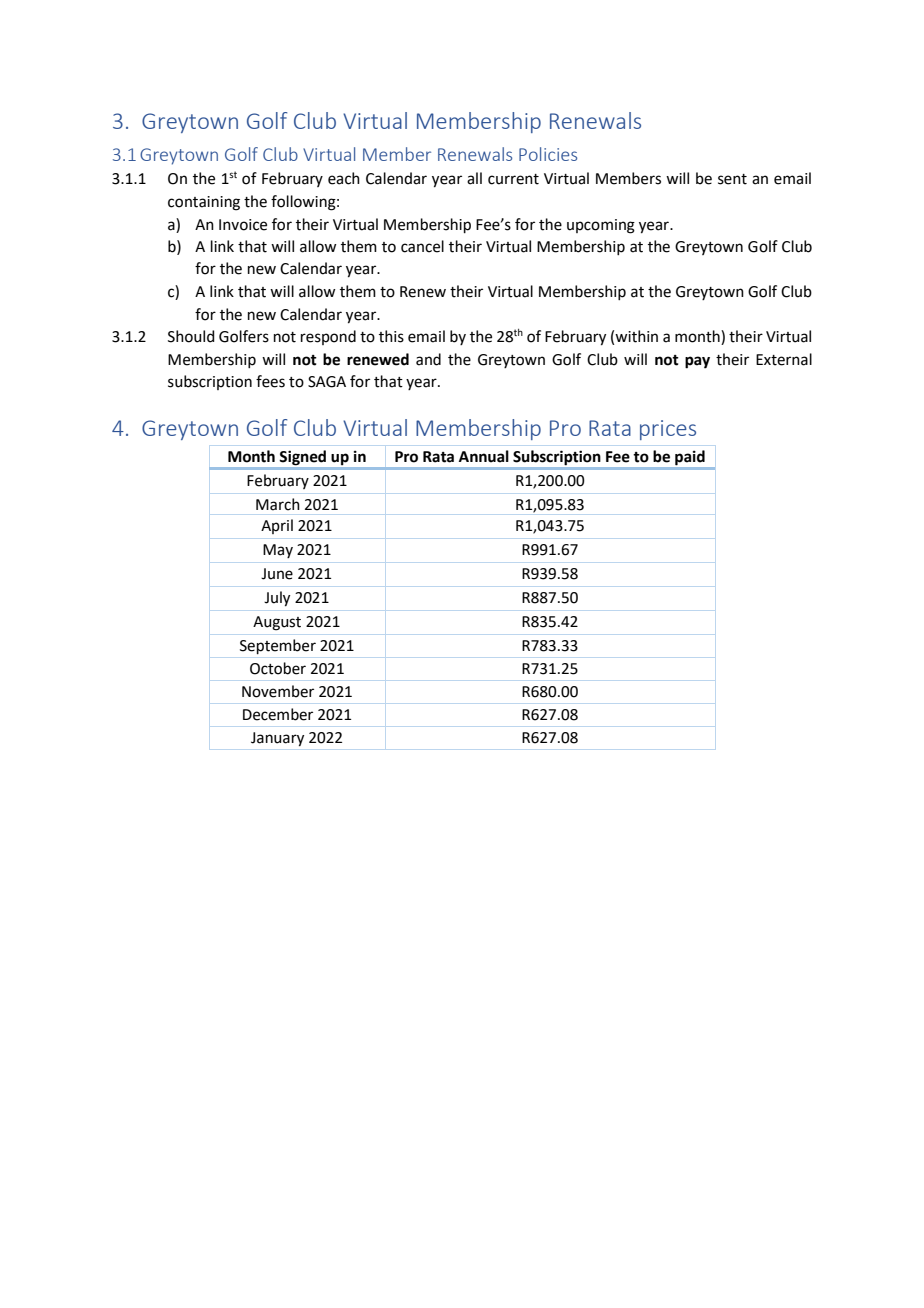 Image resolution: width=924 pixels, height=1308 pixels. Describe the element at coordinates (484, 456) in the screenshot. I see `Annual` at that location.
